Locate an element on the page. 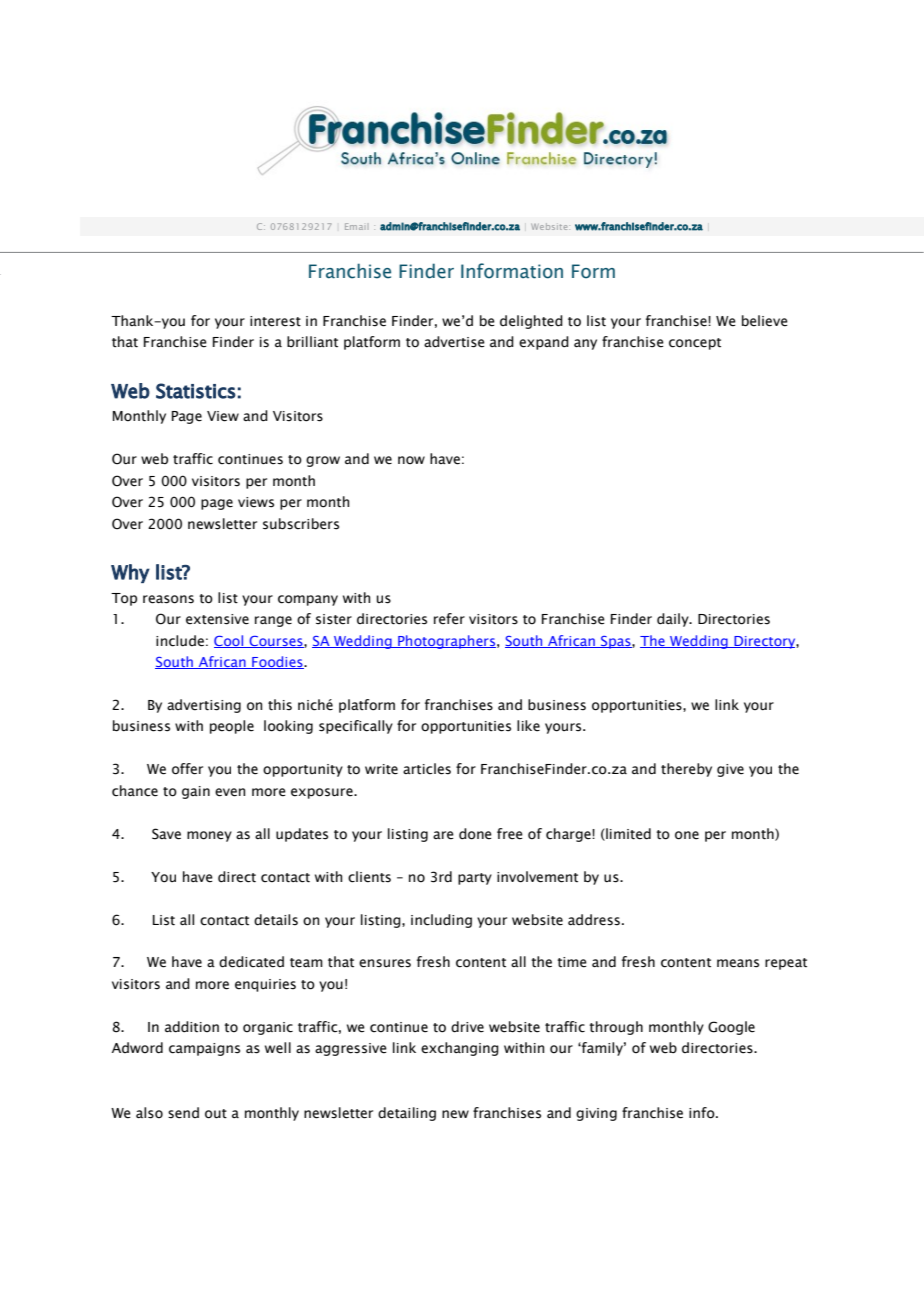  detailing is located at coordinates (407, 1114).
